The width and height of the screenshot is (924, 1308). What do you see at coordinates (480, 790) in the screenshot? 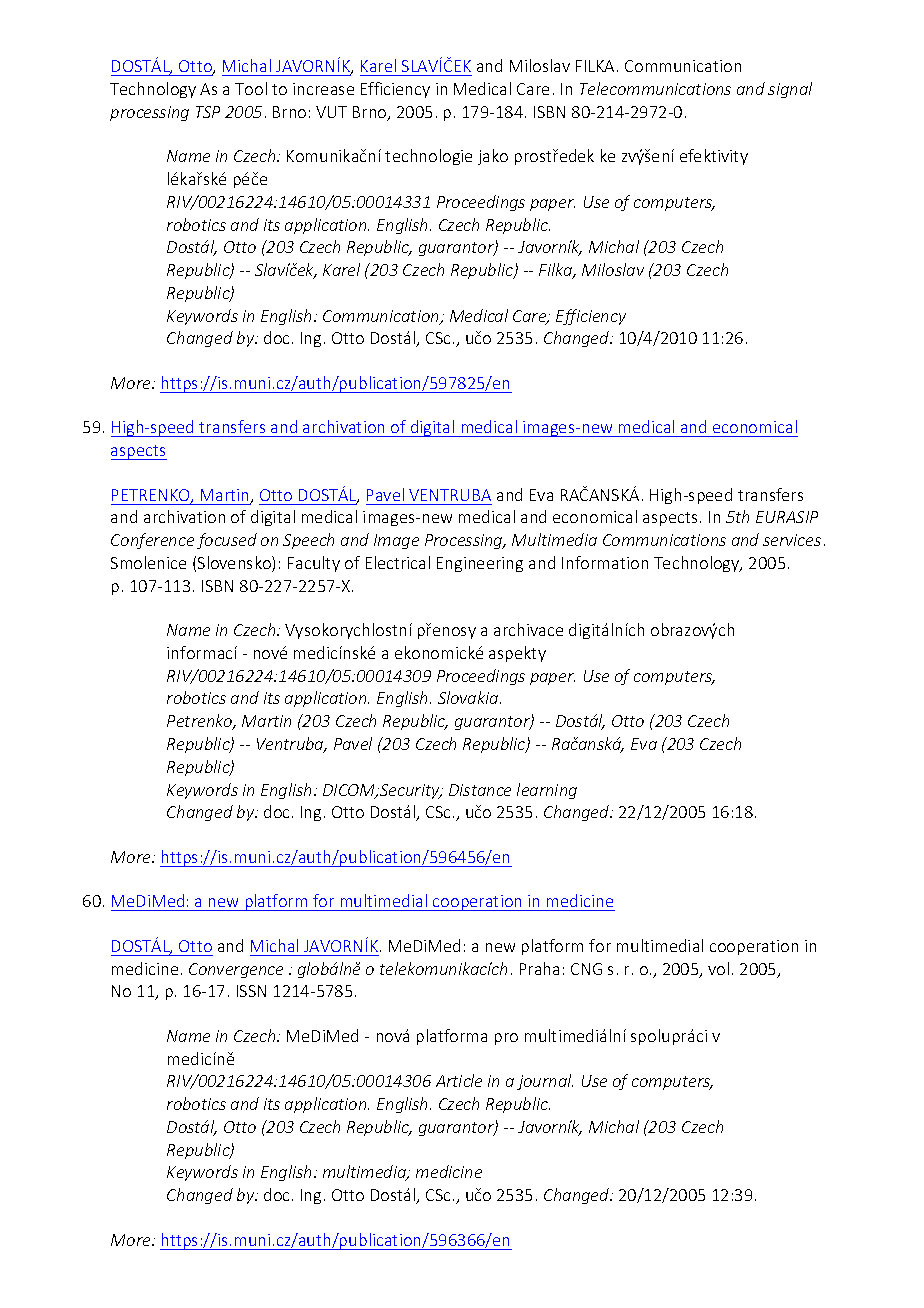
I see `Distance` at bounding box center [480, 790].
